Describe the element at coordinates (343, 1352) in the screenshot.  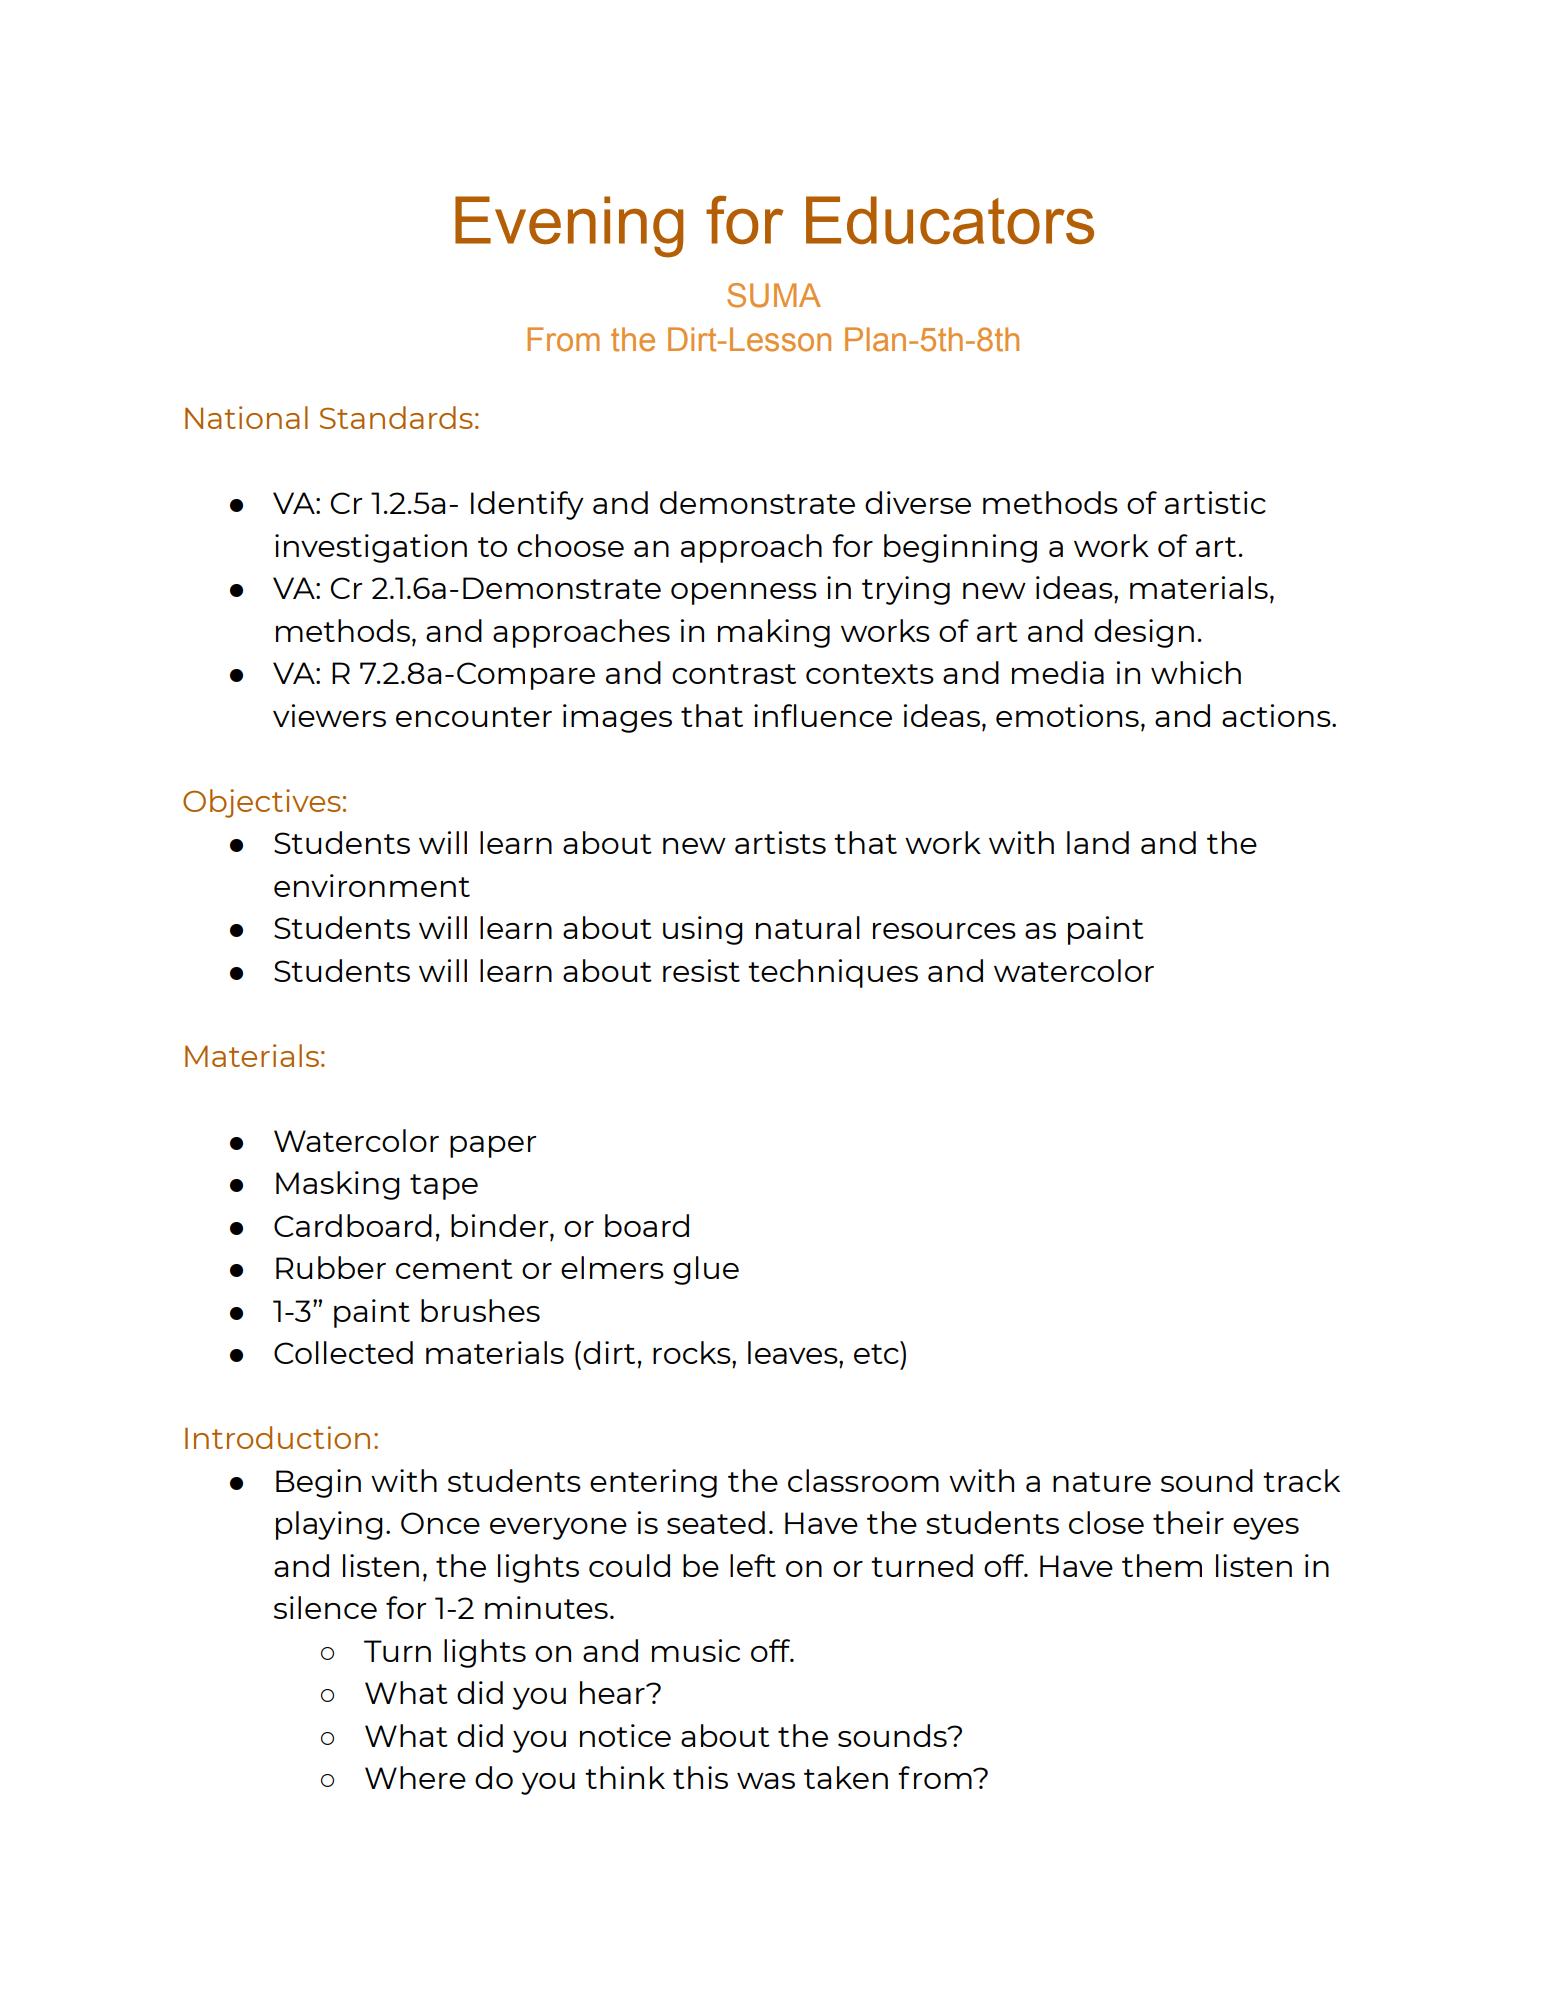
I see `Collected` at that location.
